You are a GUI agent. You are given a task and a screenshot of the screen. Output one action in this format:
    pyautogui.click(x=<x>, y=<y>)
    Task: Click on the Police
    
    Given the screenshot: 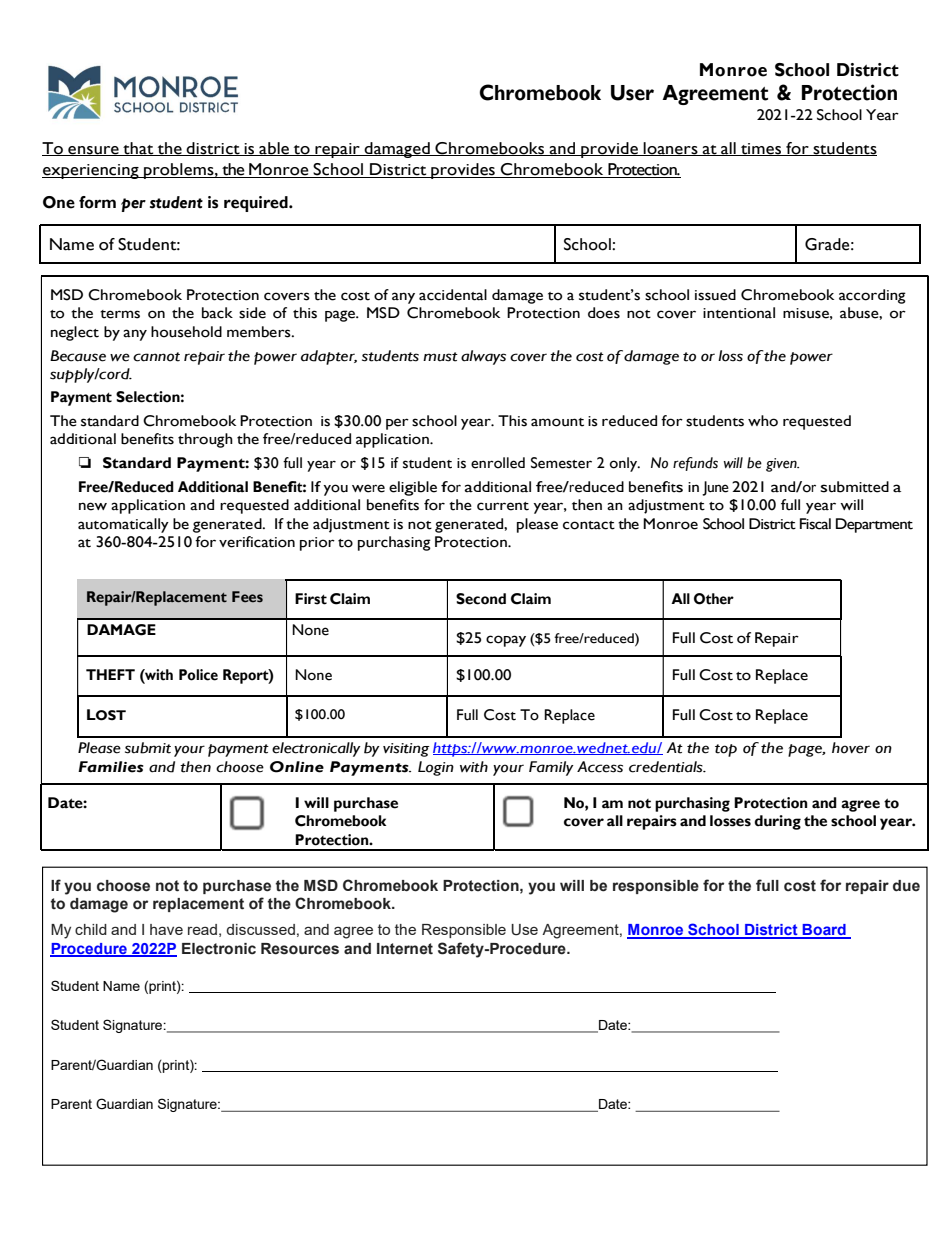 What is the action you would take?
    pyautogui.click(x=198, y=675)
